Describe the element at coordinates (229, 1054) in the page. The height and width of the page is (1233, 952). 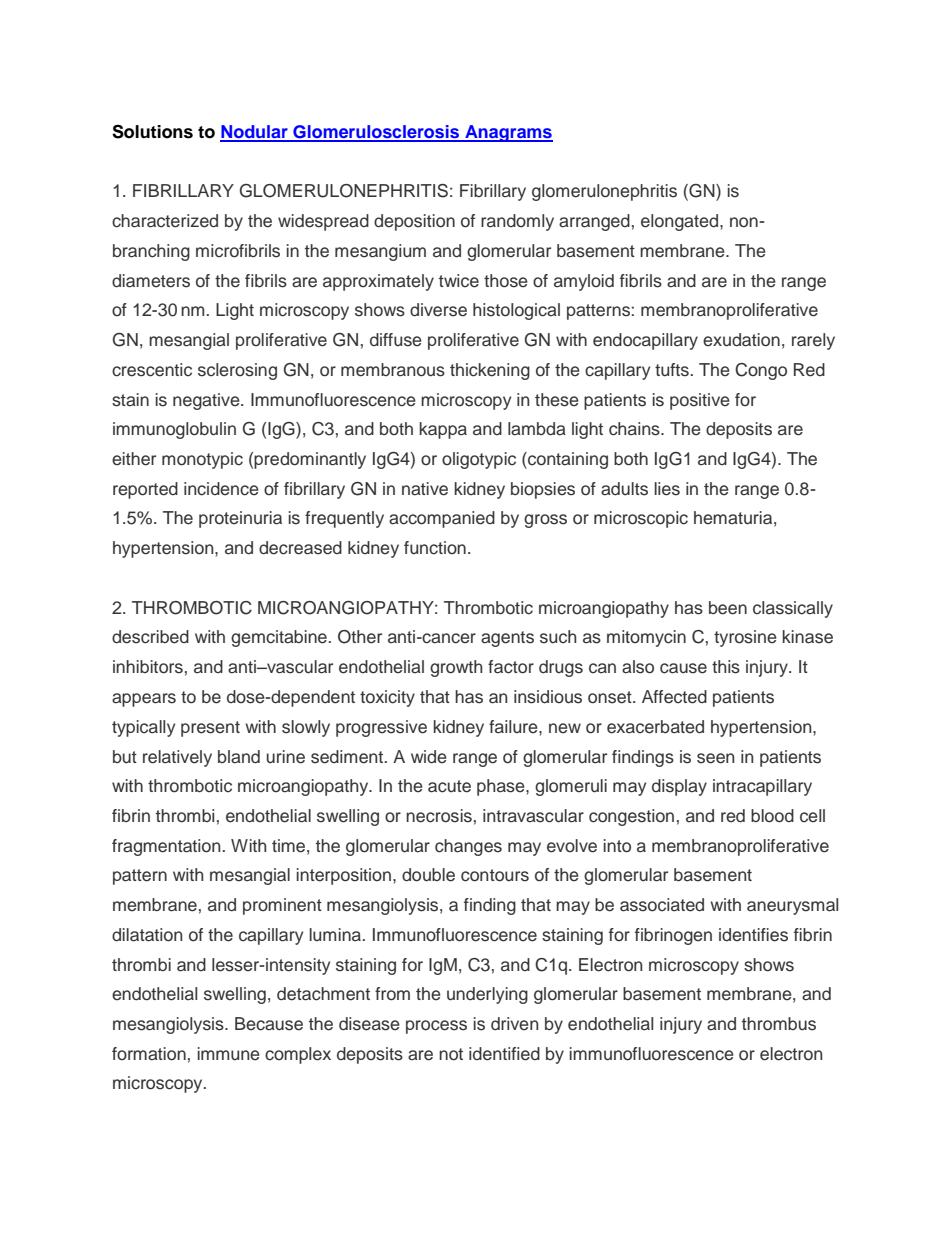
I see `immune` at that location.
